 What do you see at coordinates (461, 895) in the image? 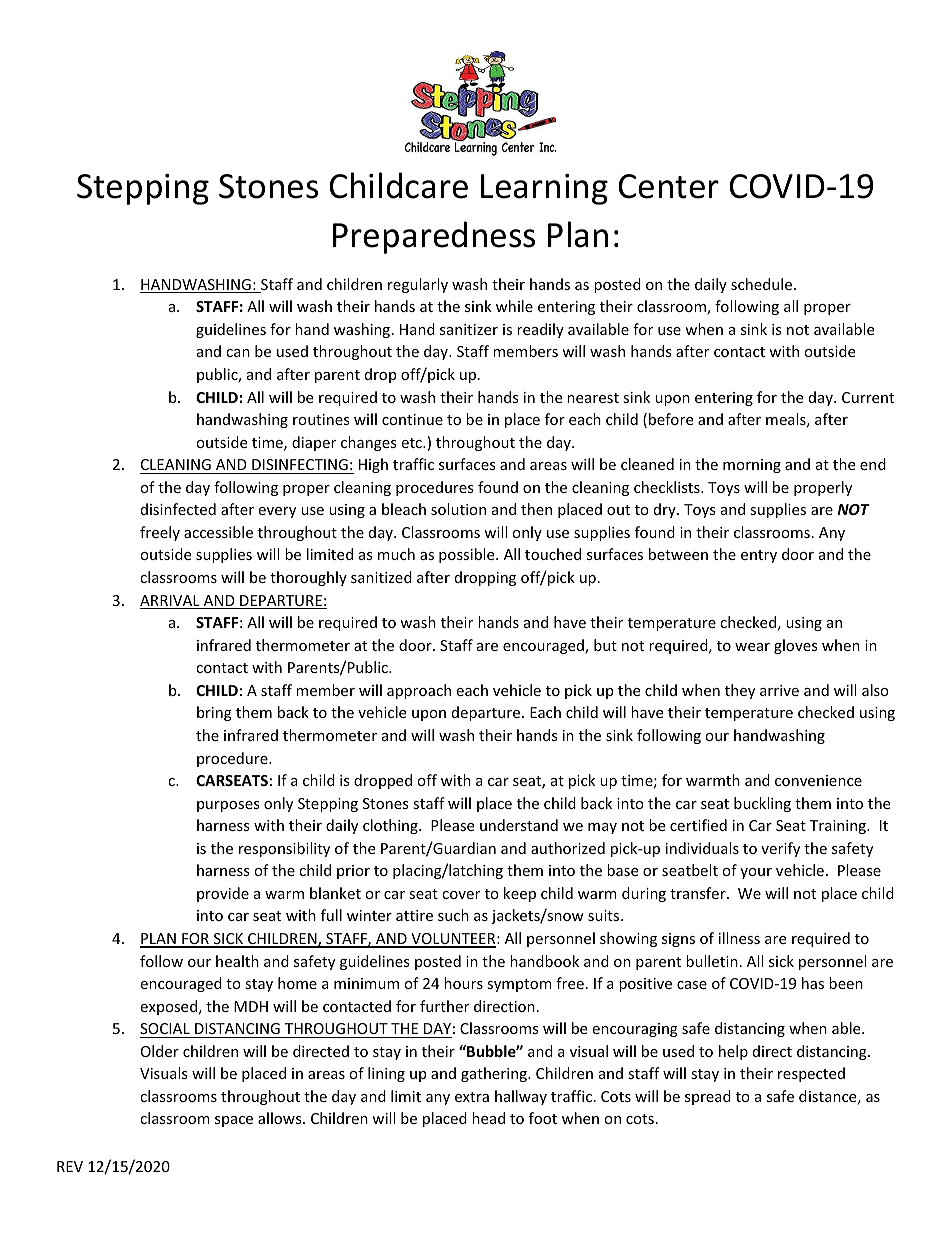
I see `cover` at bounding box center [461, 895].
